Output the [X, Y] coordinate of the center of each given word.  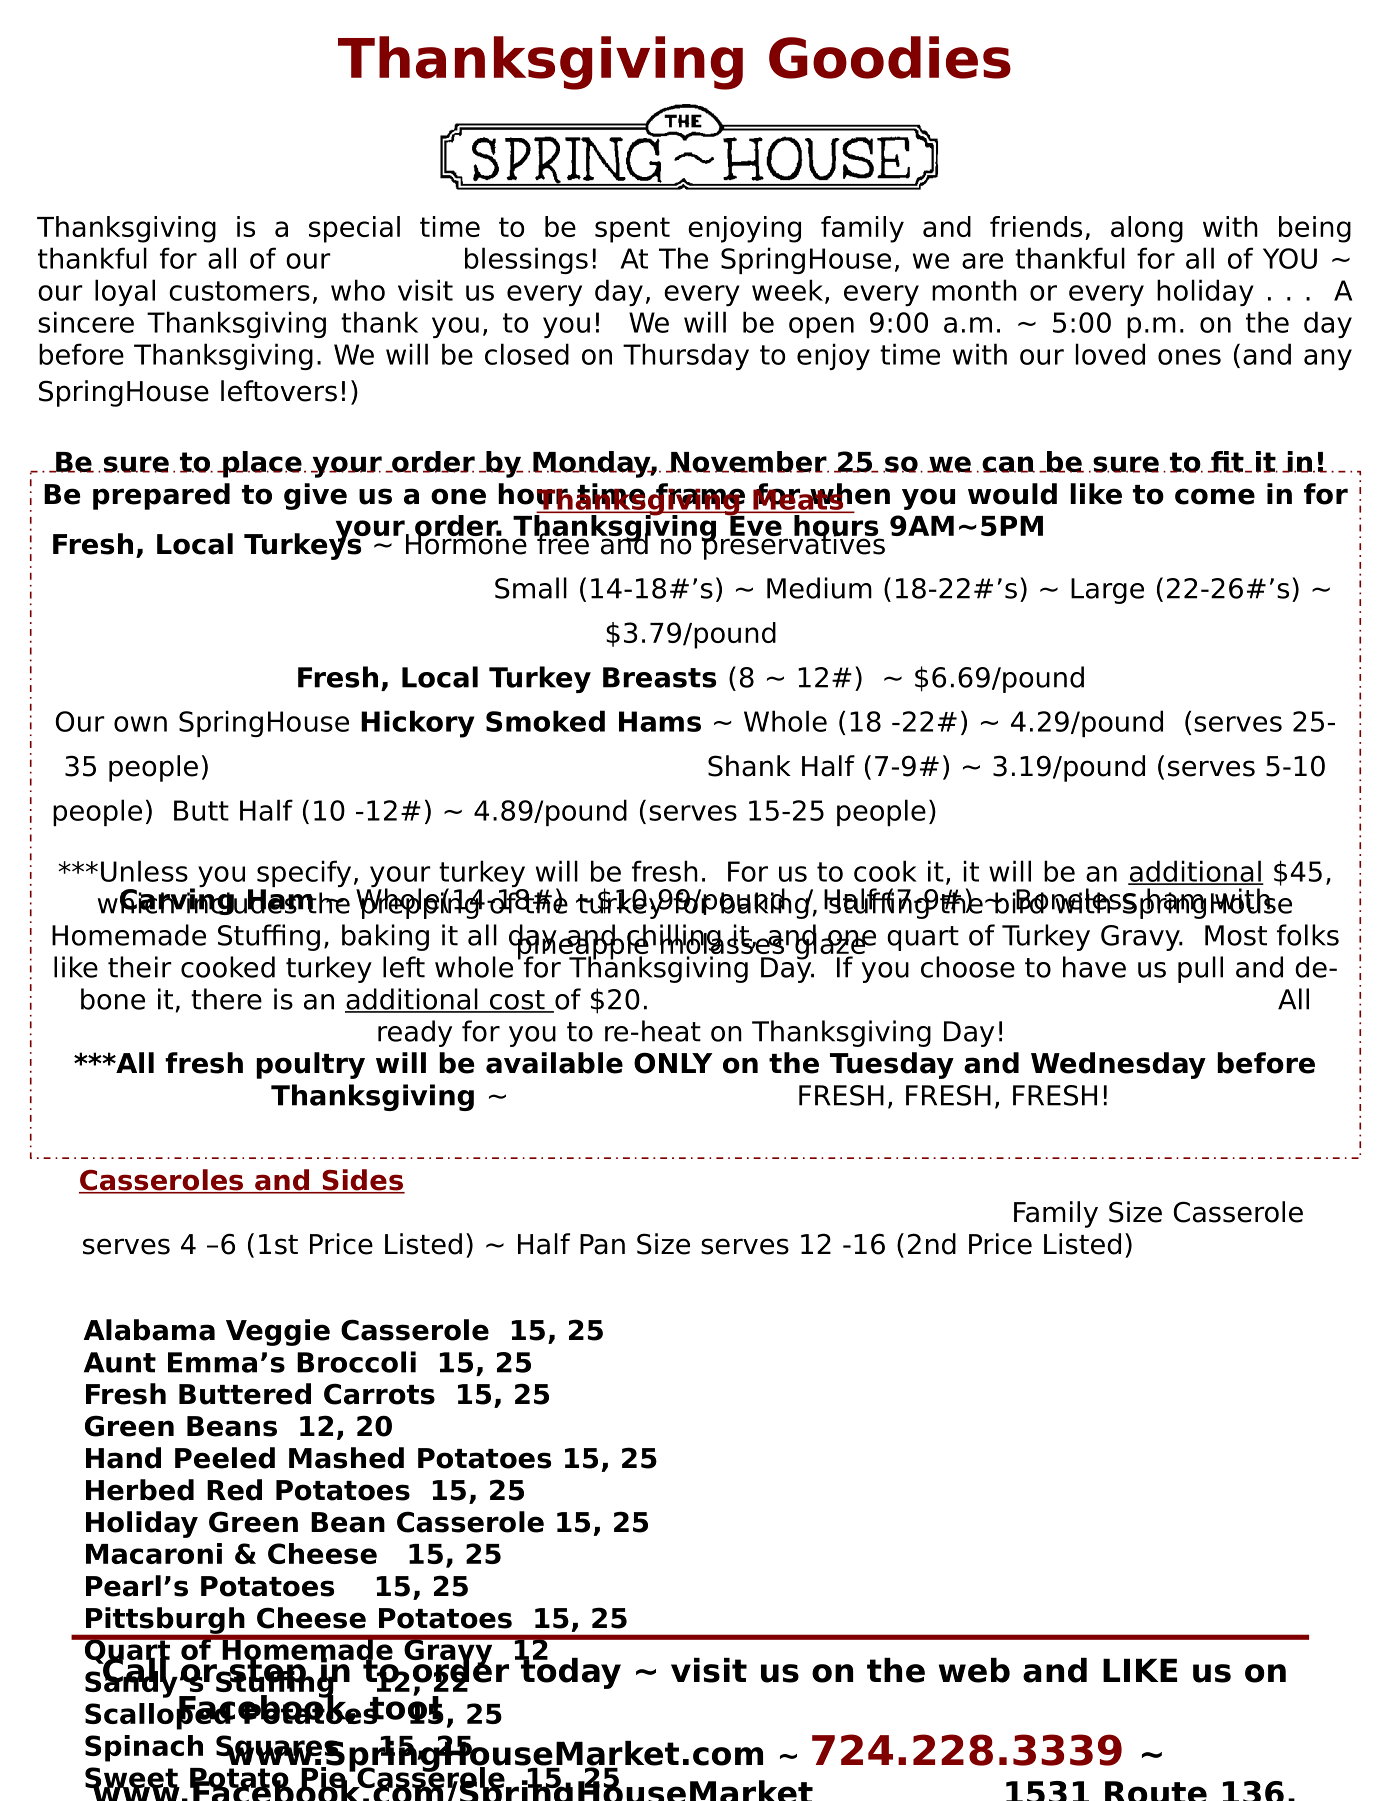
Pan [602, 1244]
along [1147, 229]
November [749, 462]
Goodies [890, 57]
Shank [749, 766]
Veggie [278, 1332]
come [1215, 496]
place [261, 464]
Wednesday [1118, 1065]
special [354, 229]
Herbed [140, 1490]
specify [304, 875]
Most [1236, 935]
